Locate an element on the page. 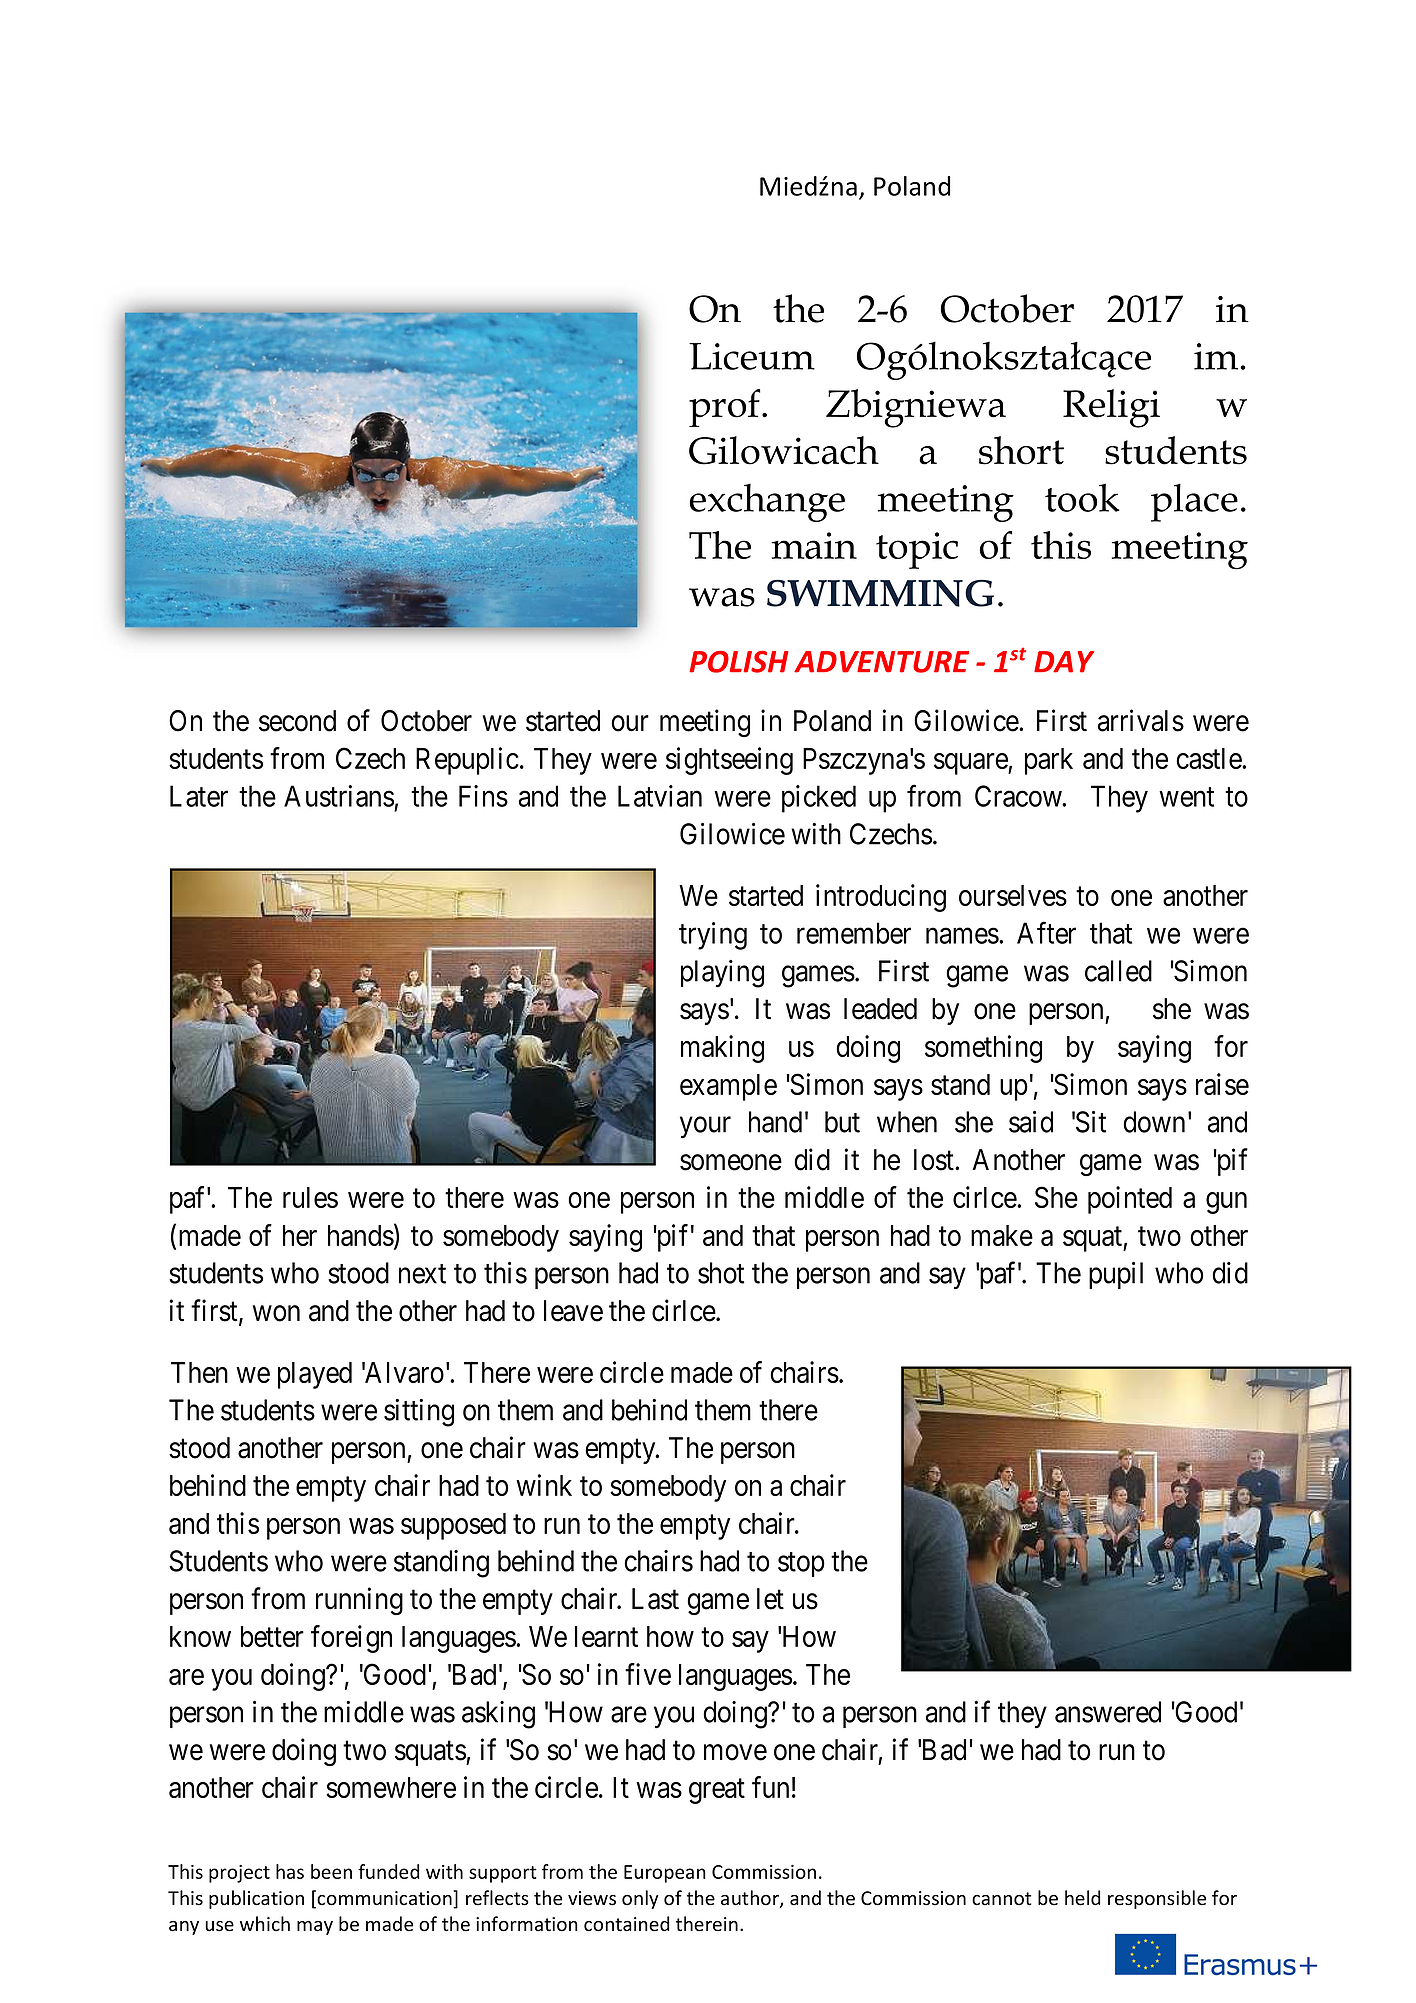  shot is located at coordinates (721, 1273).
